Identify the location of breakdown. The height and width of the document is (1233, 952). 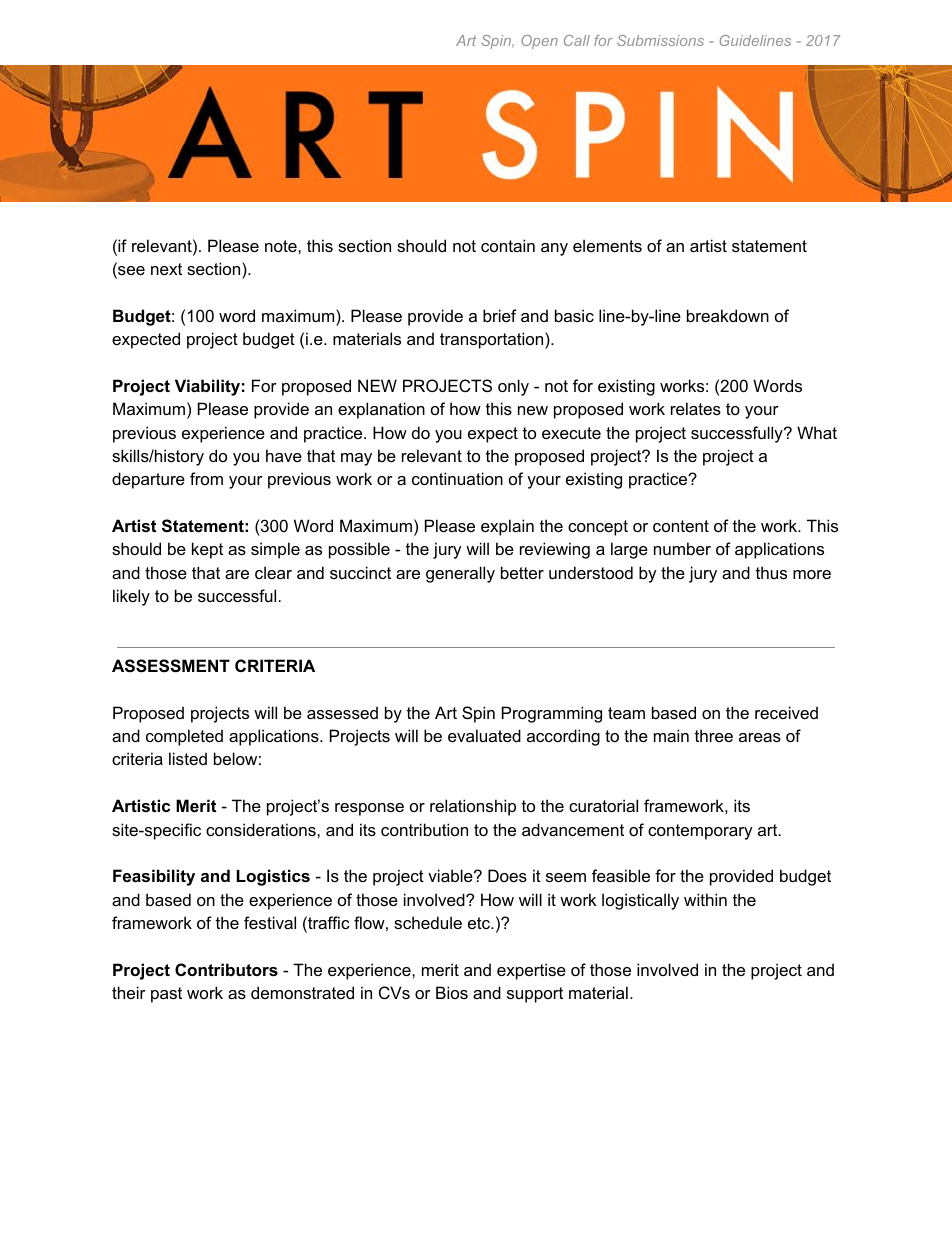
(728, 315).
